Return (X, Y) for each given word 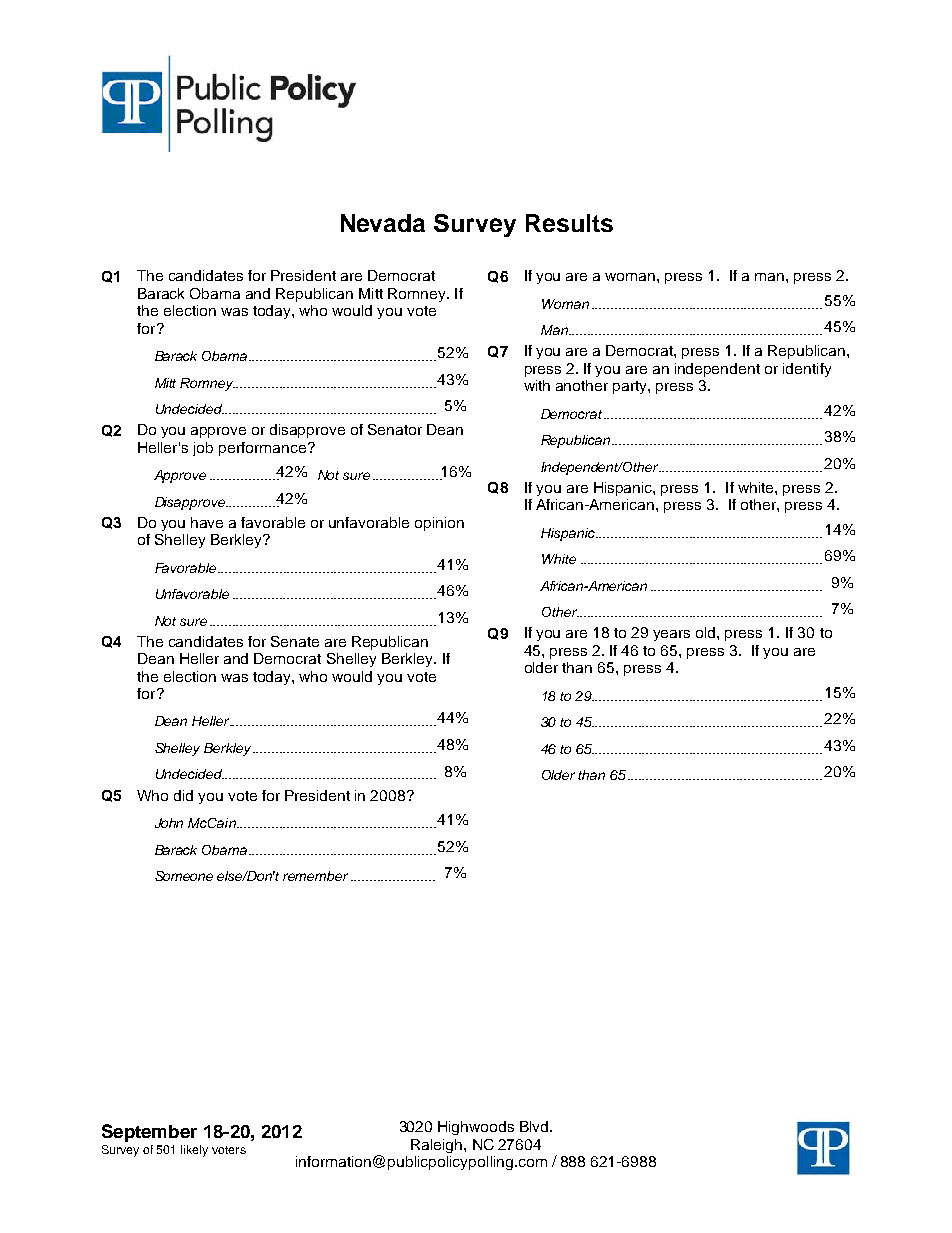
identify (807, 370)
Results (569, 223)
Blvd (535, 1126)
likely (194, 1151)
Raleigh (438, 1146)
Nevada (383, 223)
